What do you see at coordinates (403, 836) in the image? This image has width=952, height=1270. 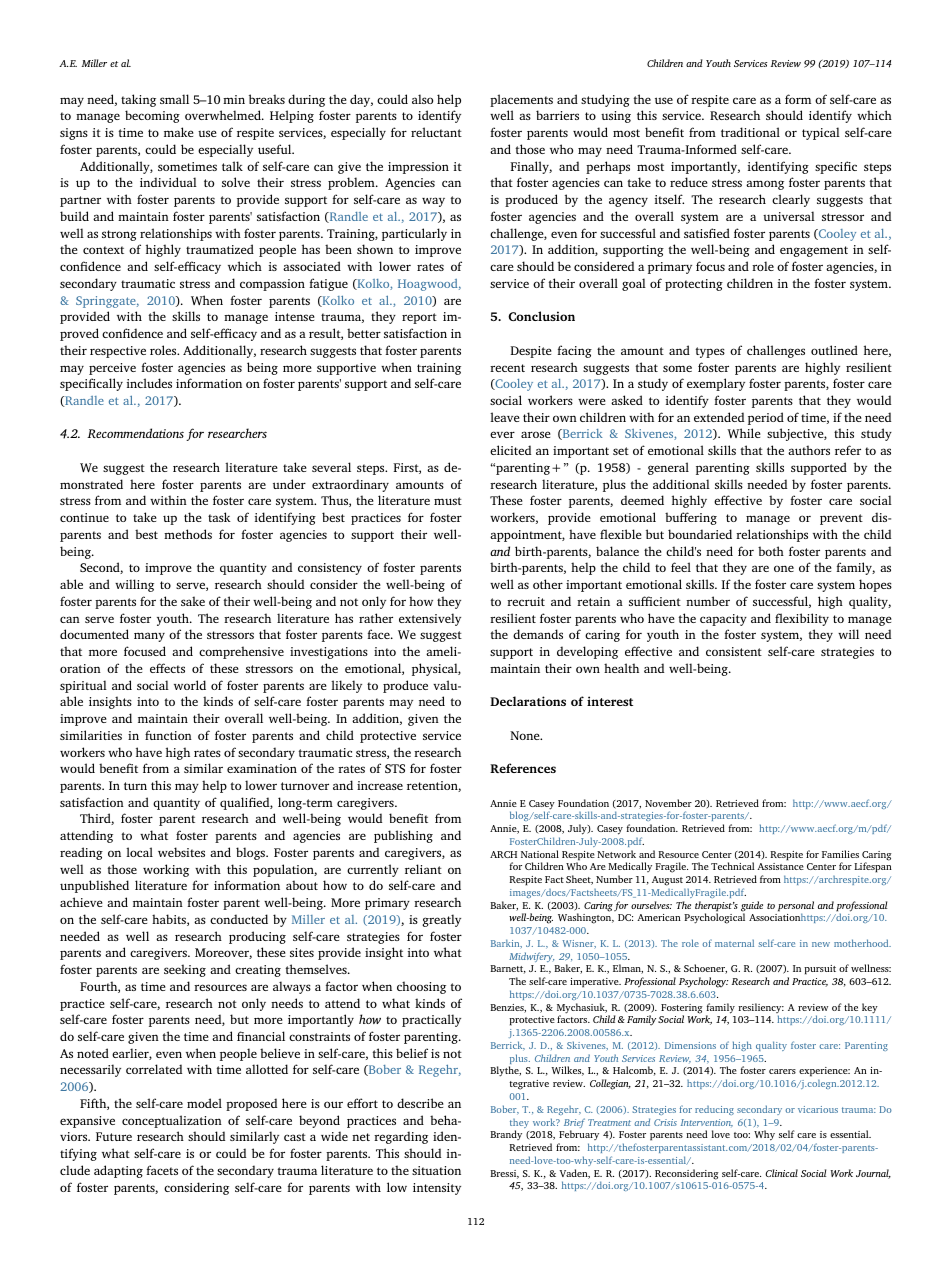 I see `publishing` at bounding box center [403, 836].
